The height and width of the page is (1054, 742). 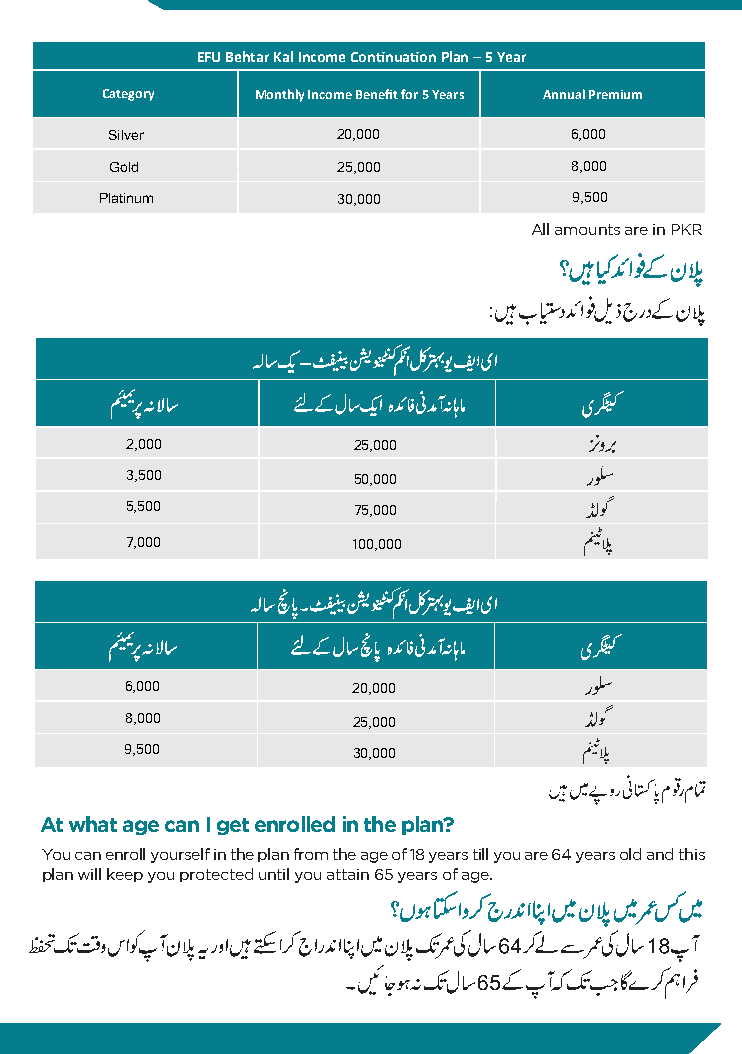 I want to click on for, so click(x=409, y=94).
